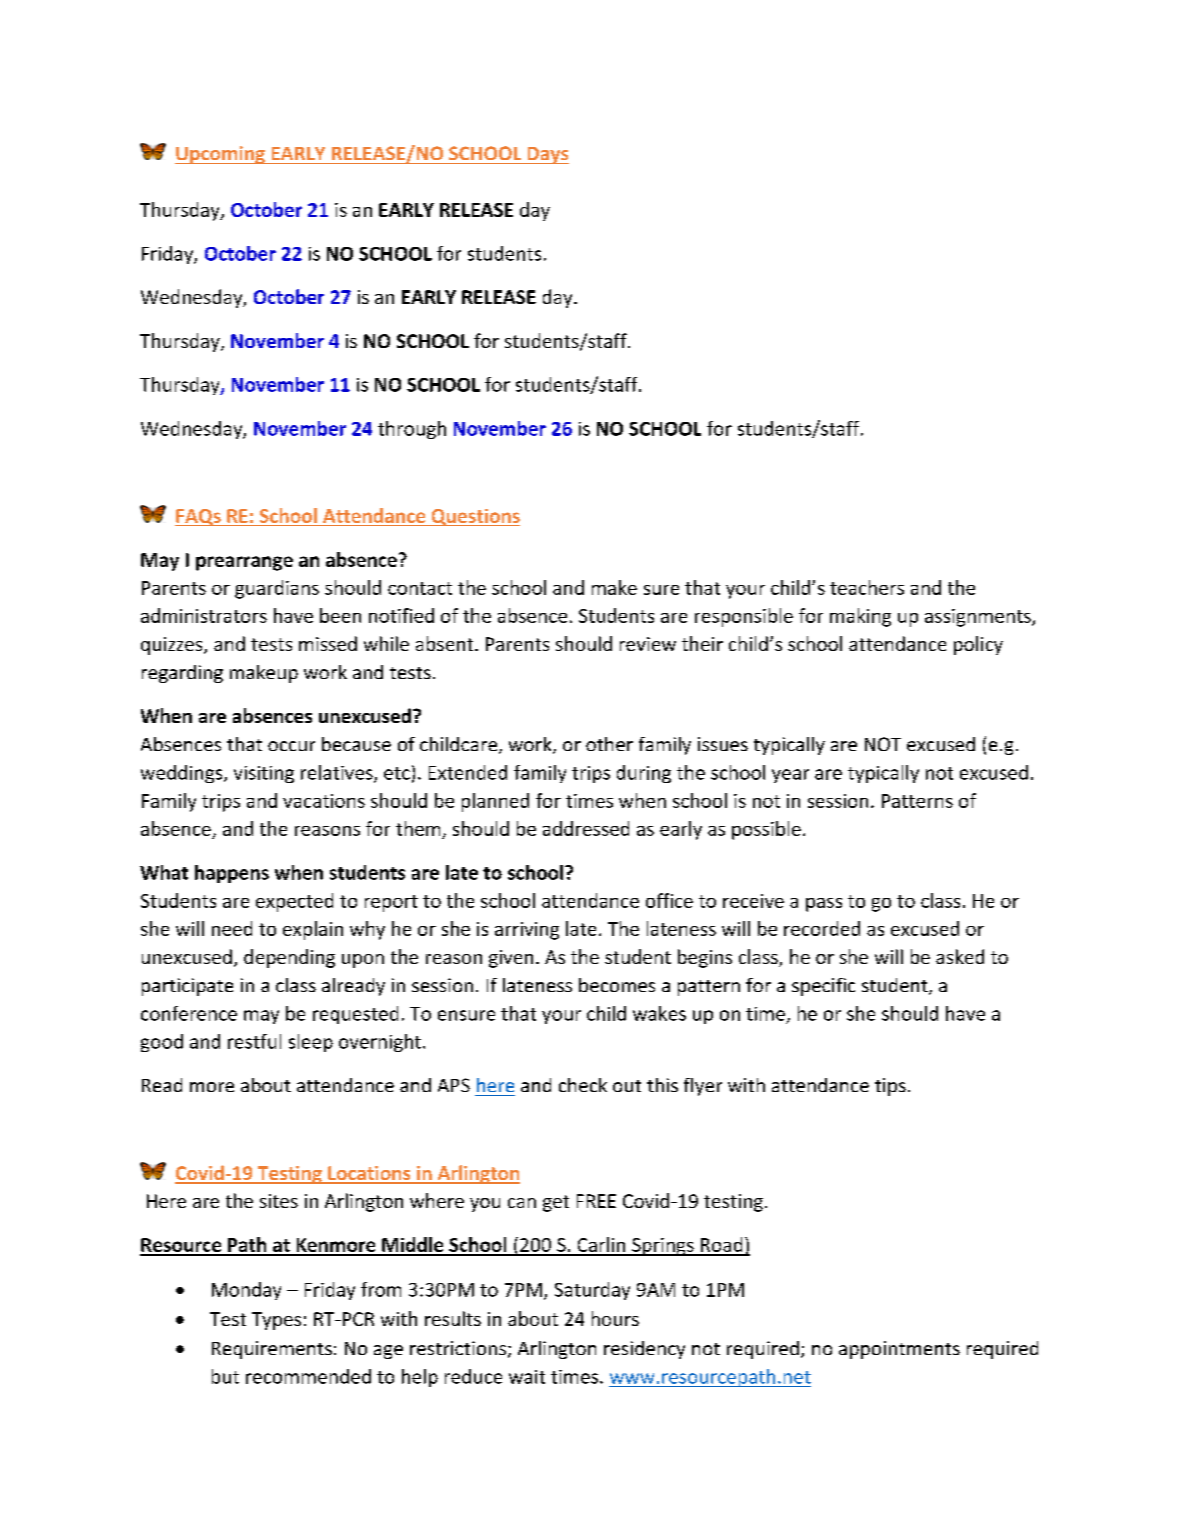  What do you see at coordinates (328, 643) in the image?
I see `missed` at bounding box center [328, 643].
